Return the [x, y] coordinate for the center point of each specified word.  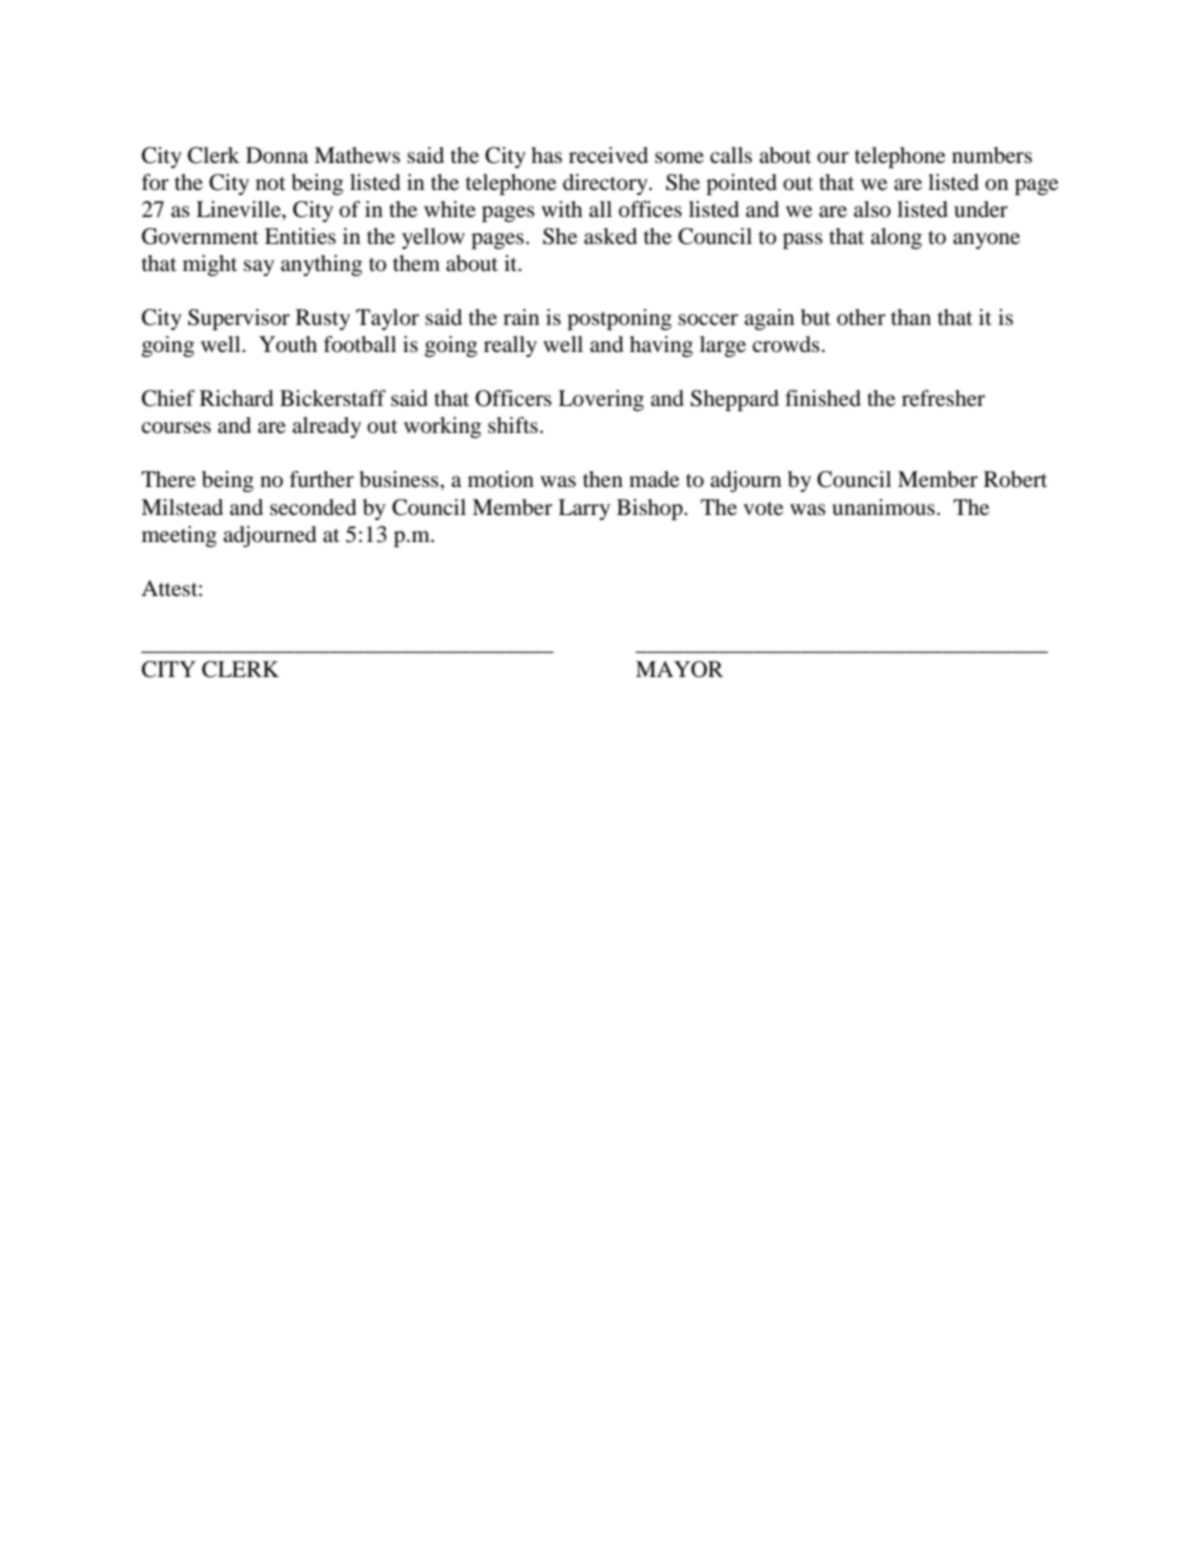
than [911, 317]
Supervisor [239, 319]
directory [606, 184]
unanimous [883, 507]
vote [763, 509]
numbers [992, 155]
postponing [619, 319]
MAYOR [679, 669]
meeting [179, 536]
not [271, 183]
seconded [313, 507]
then [603, 479]
